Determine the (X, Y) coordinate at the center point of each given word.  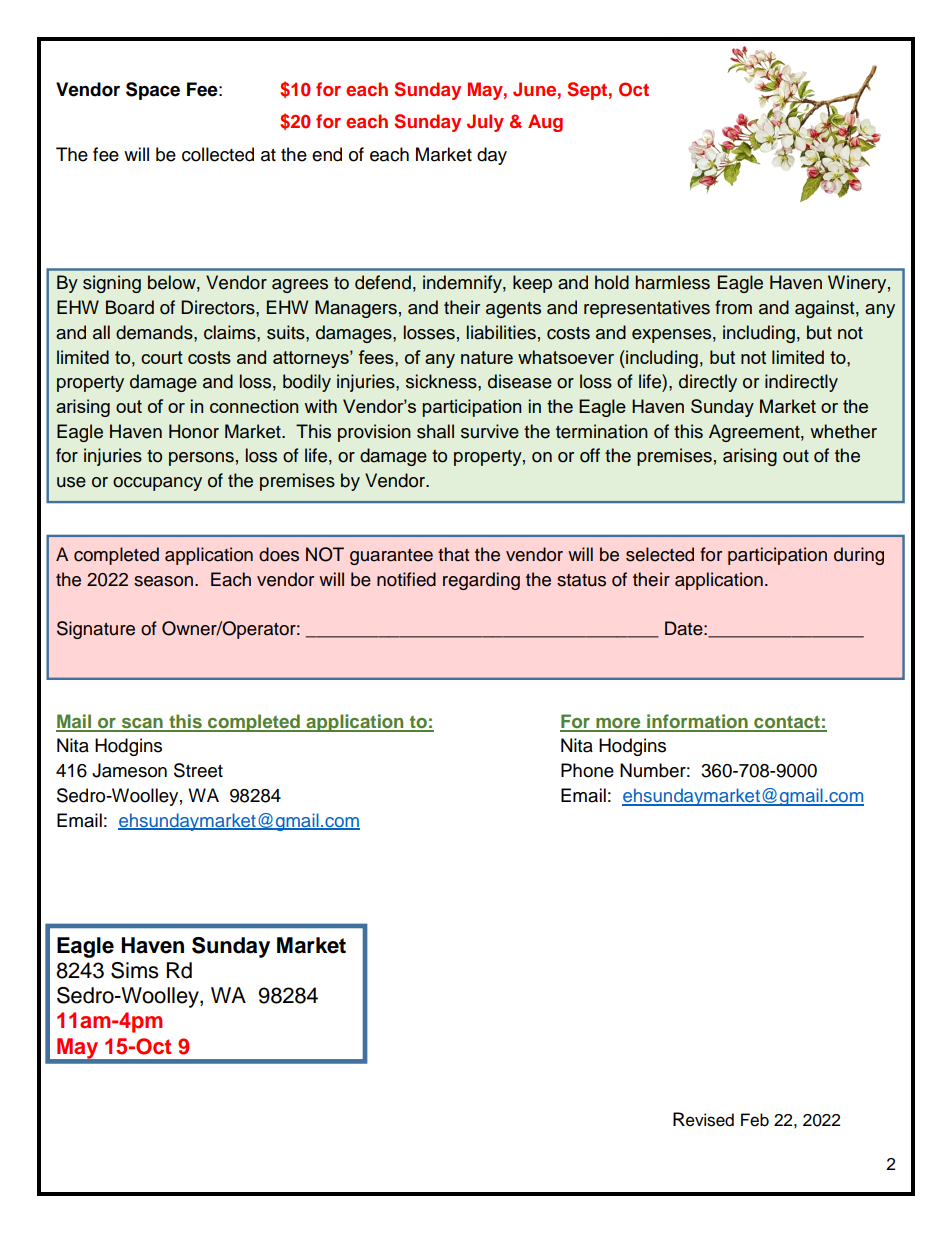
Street (198, 770)
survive (490, 431)
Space (153, 91)
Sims (135, 970)
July (485, 123)
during (859, 556)
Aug (545, 123)
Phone (587, 770)
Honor (194, 431)
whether (843, 431)
